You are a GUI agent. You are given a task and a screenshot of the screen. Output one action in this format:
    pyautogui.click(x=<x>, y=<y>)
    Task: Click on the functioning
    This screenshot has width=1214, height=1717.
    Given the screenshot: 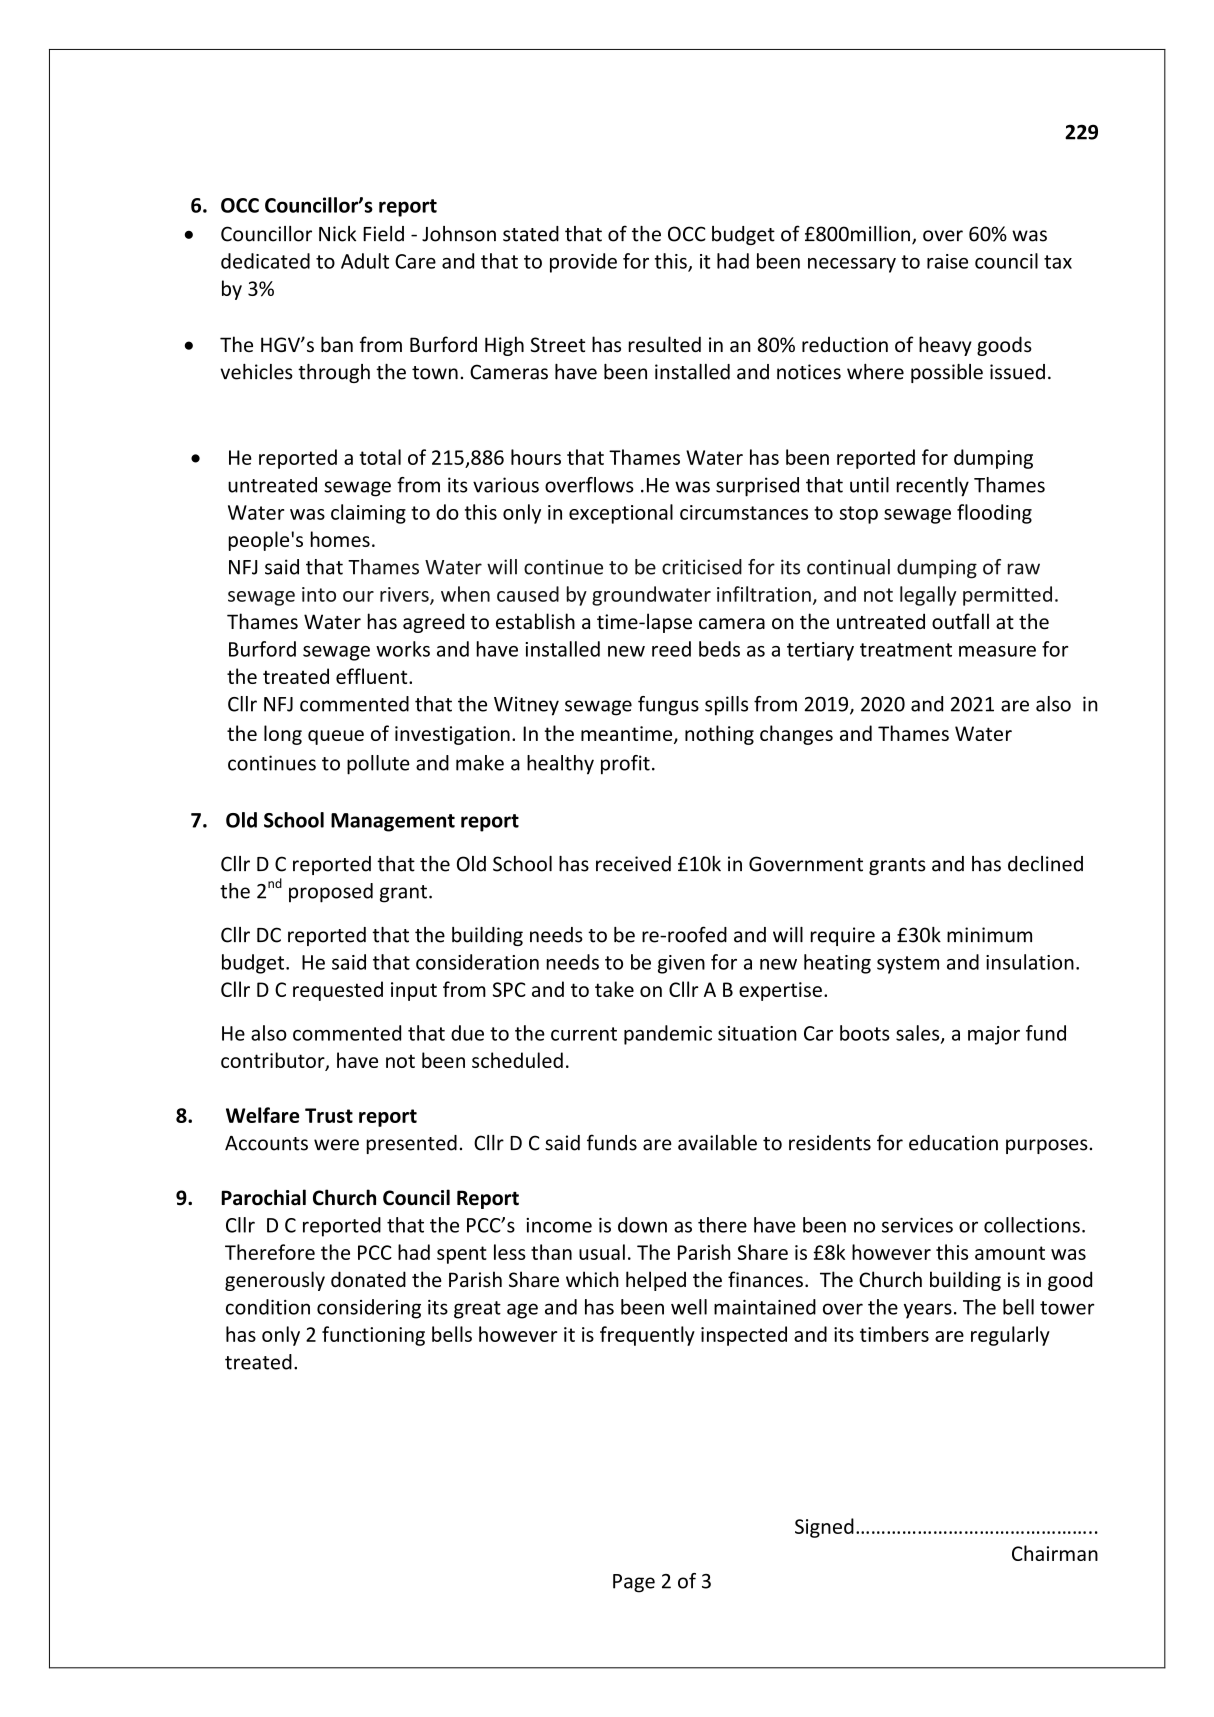 What is the action you would take?
    pyautogui.click(x=373, y=1336)
